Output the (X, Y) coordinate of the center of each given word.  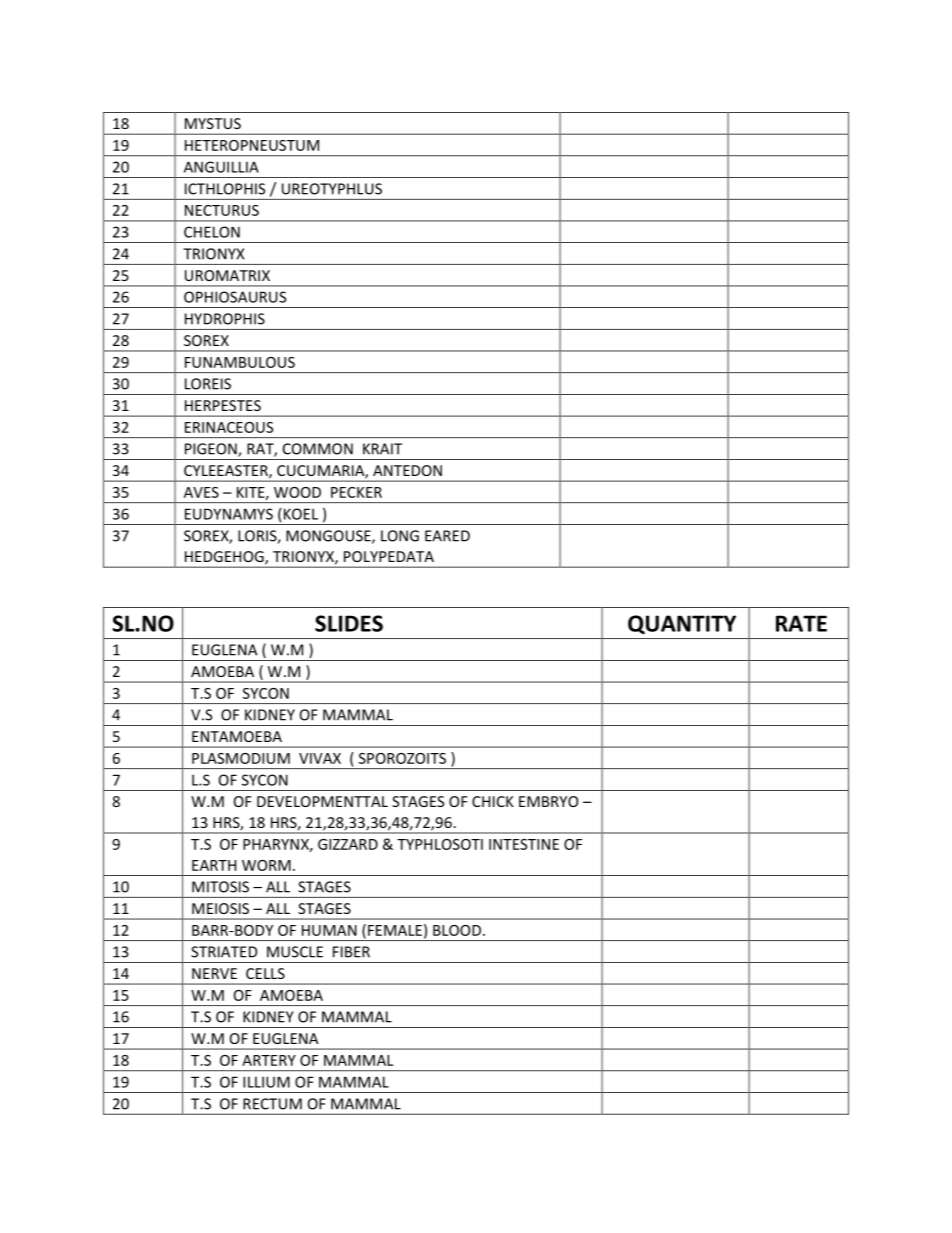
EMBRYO (548, 801)
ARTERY (269, 1060)
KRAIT (382, 449)
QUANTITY (682, 625)
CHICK (493, 801)
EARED (447, 536)
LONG (400, 536)
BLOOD (457, 930)
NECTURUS (222, 210)
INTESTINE (524, 844)
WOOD (297, 492)
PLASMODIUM (241, 758)
